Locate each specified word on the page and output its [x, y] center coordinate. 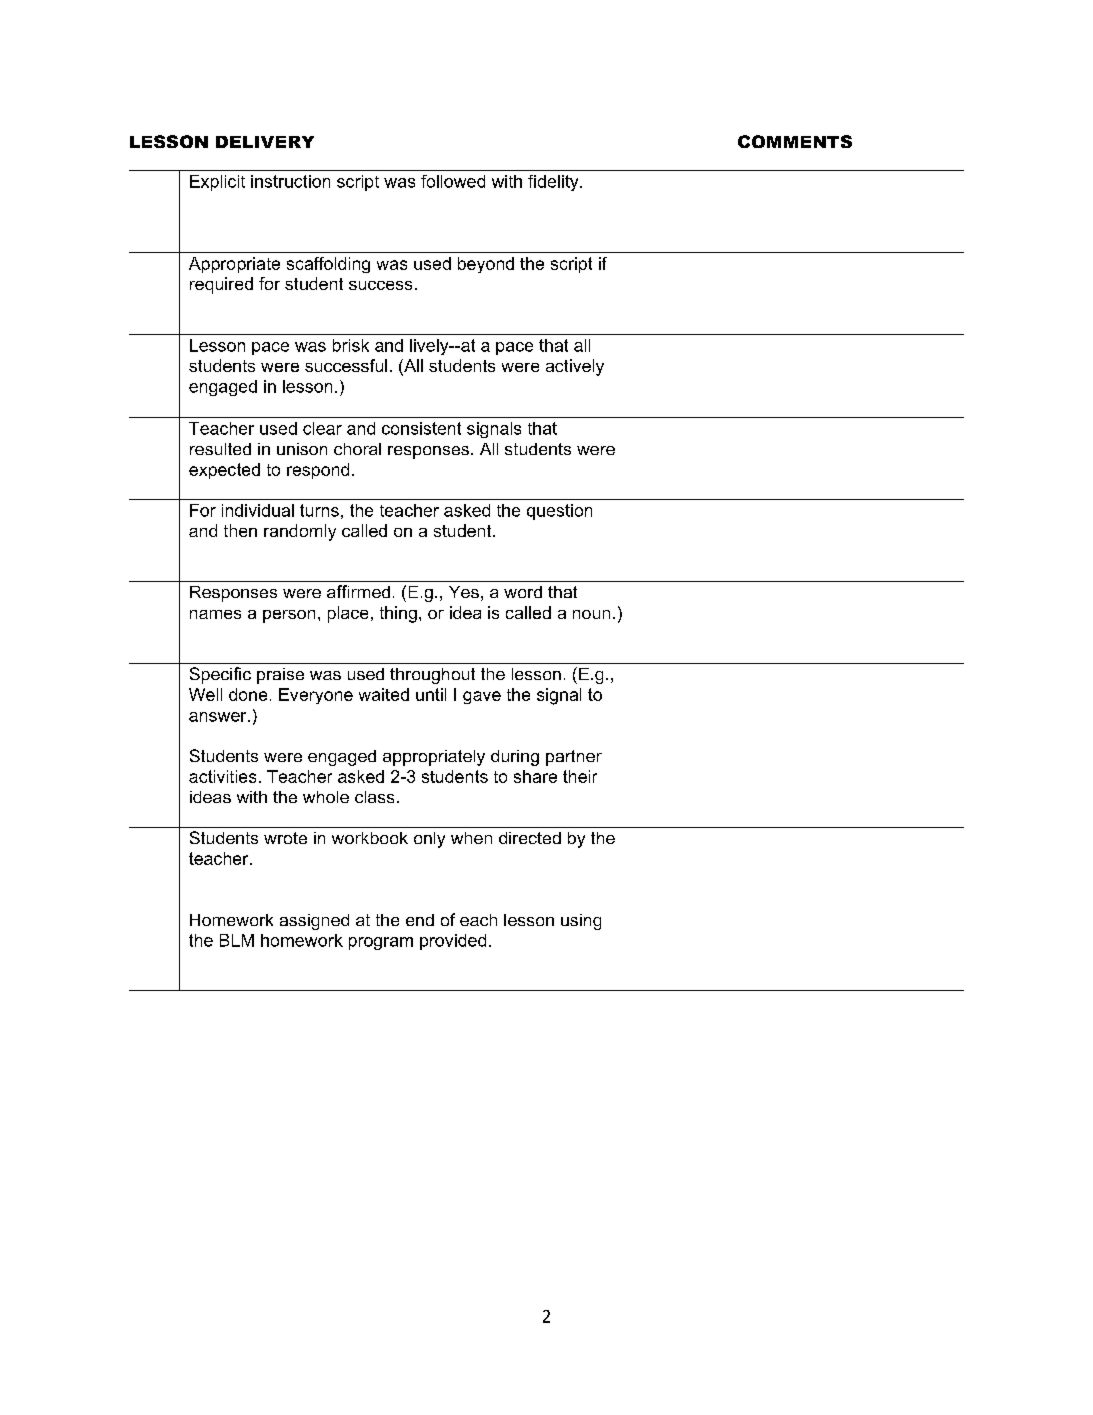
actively [575, 367]
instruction [290, 181]
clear [322, 428]
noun [591, 614]
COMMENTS [795, 141]
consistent [421, 428]
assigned [314, 922]
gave [482, 697]
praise [280, 676]
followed [453, 181]
